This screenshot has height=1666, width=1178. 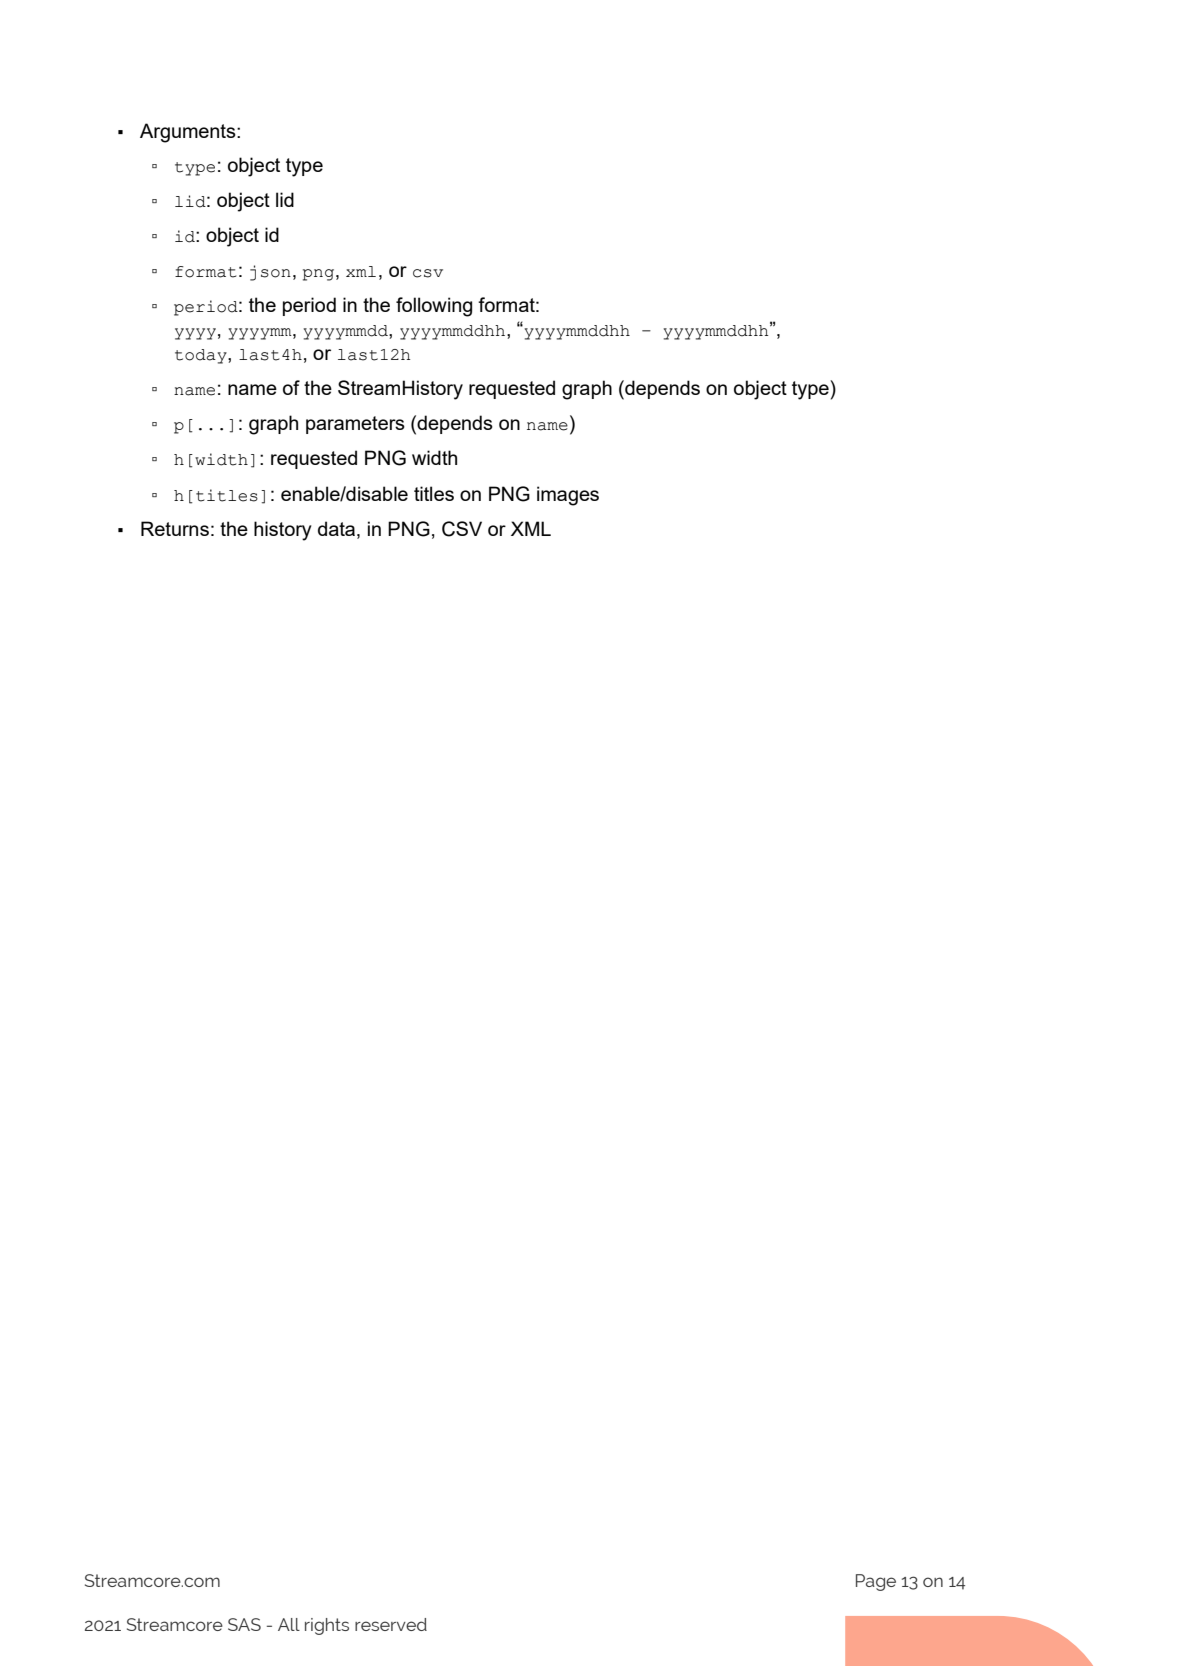 I want to click on Arguments, so click(x=189, y=133).
